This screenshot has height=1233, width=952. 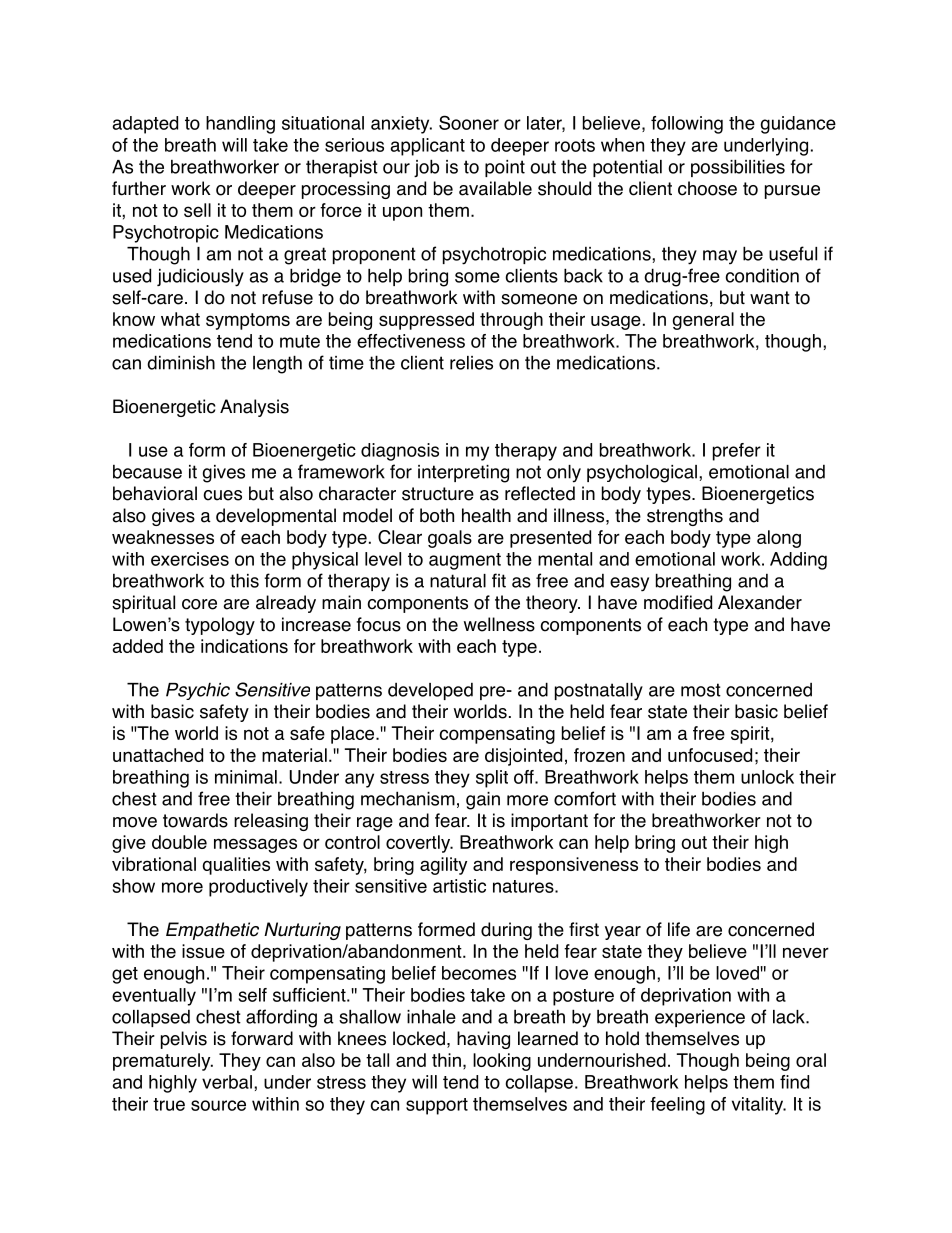 What do you see at coordinates (469, 122) in the screenshot?
I see `Sooner` at bounding box center [469, 122].
